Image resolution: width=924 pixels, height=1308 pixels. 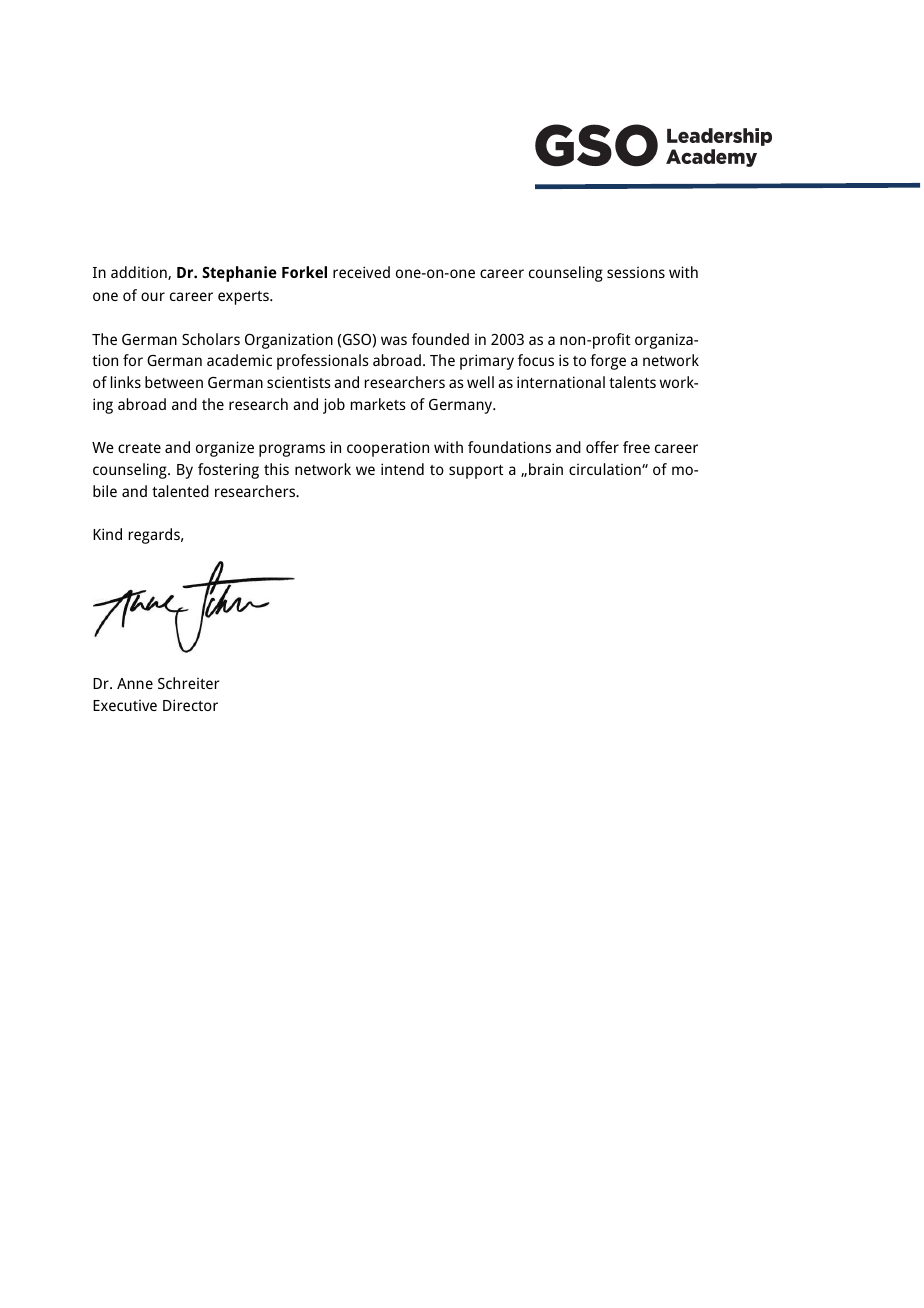 I want to click on talented, so click(x=180, y=491).
